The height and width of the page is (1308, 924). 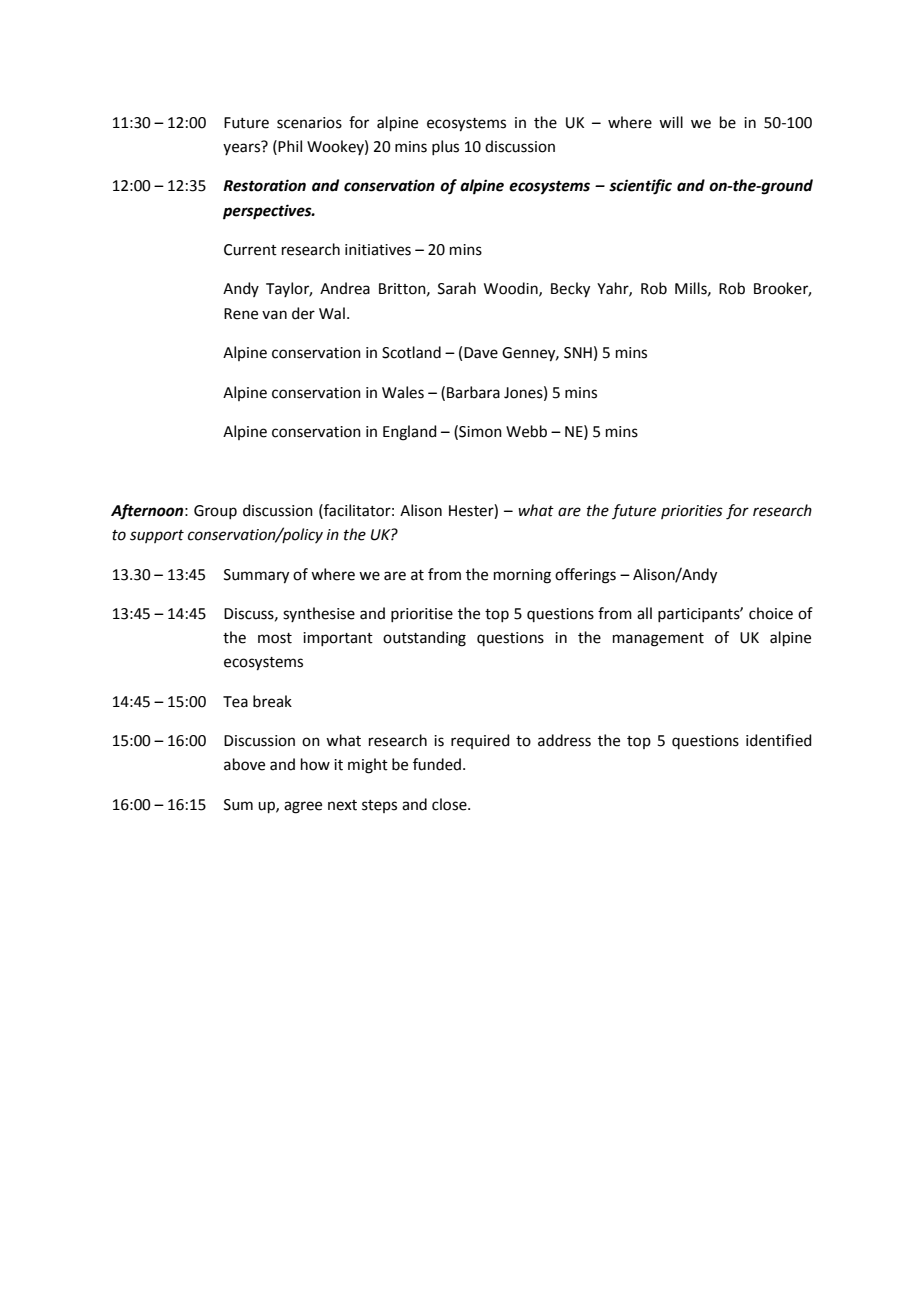 I want to click on Rene, so click(x=241, y=314).
